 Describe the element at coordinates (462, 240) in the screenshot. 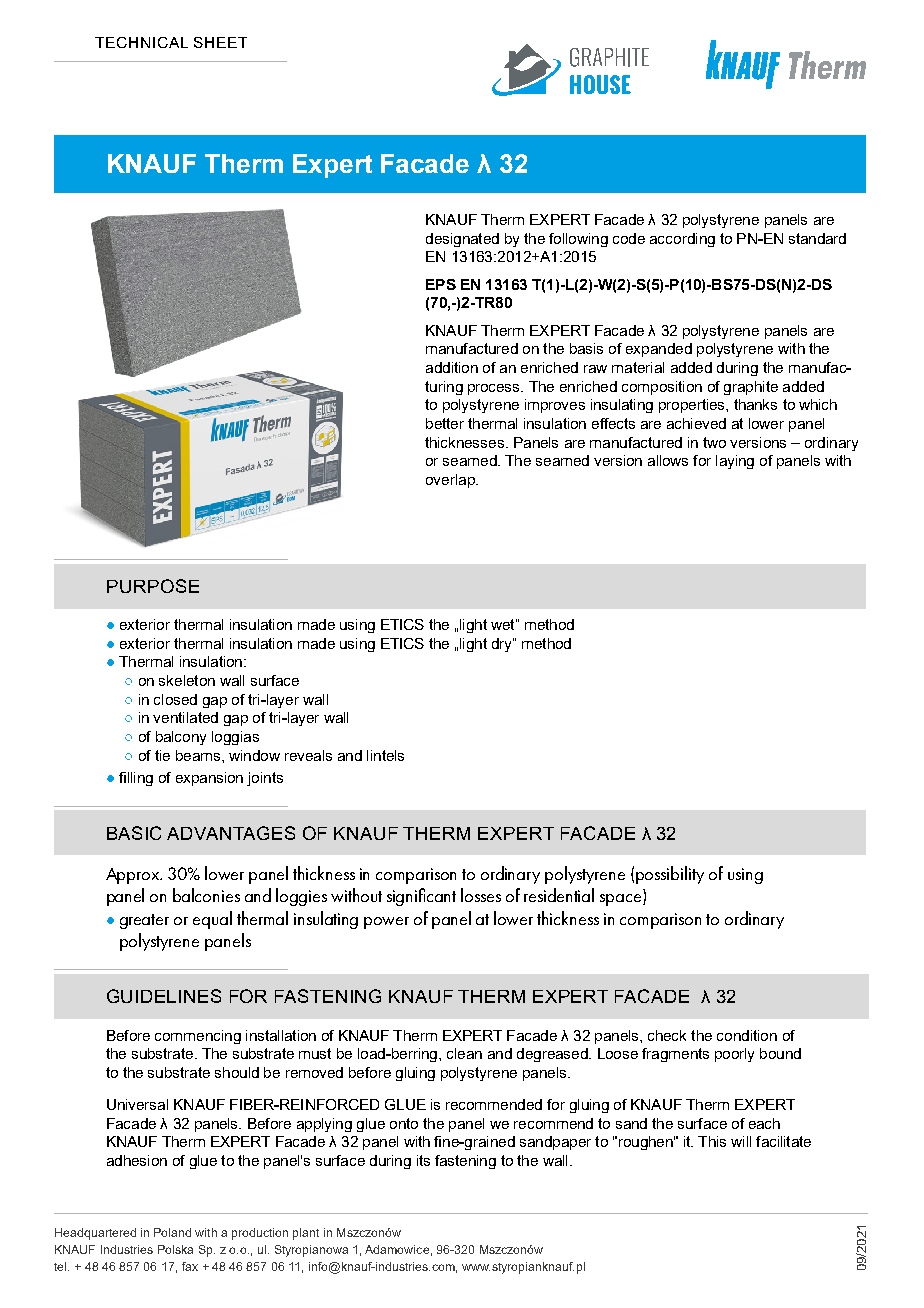

I see `designated` at that location.
